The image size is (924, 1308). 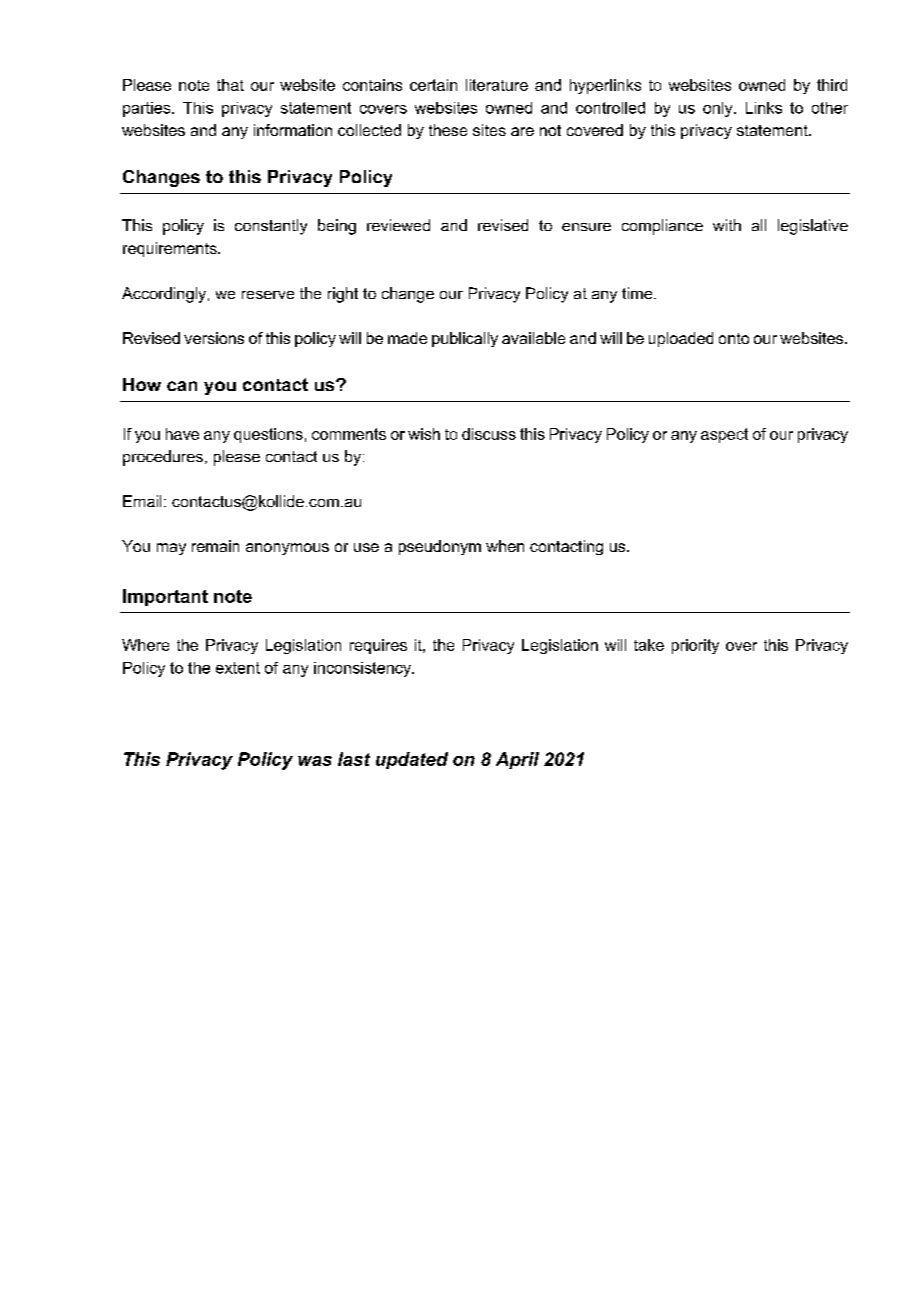 What do you see at coordinates (315, 761) in the page?
I see `was` at bounding box center [315, 761].
